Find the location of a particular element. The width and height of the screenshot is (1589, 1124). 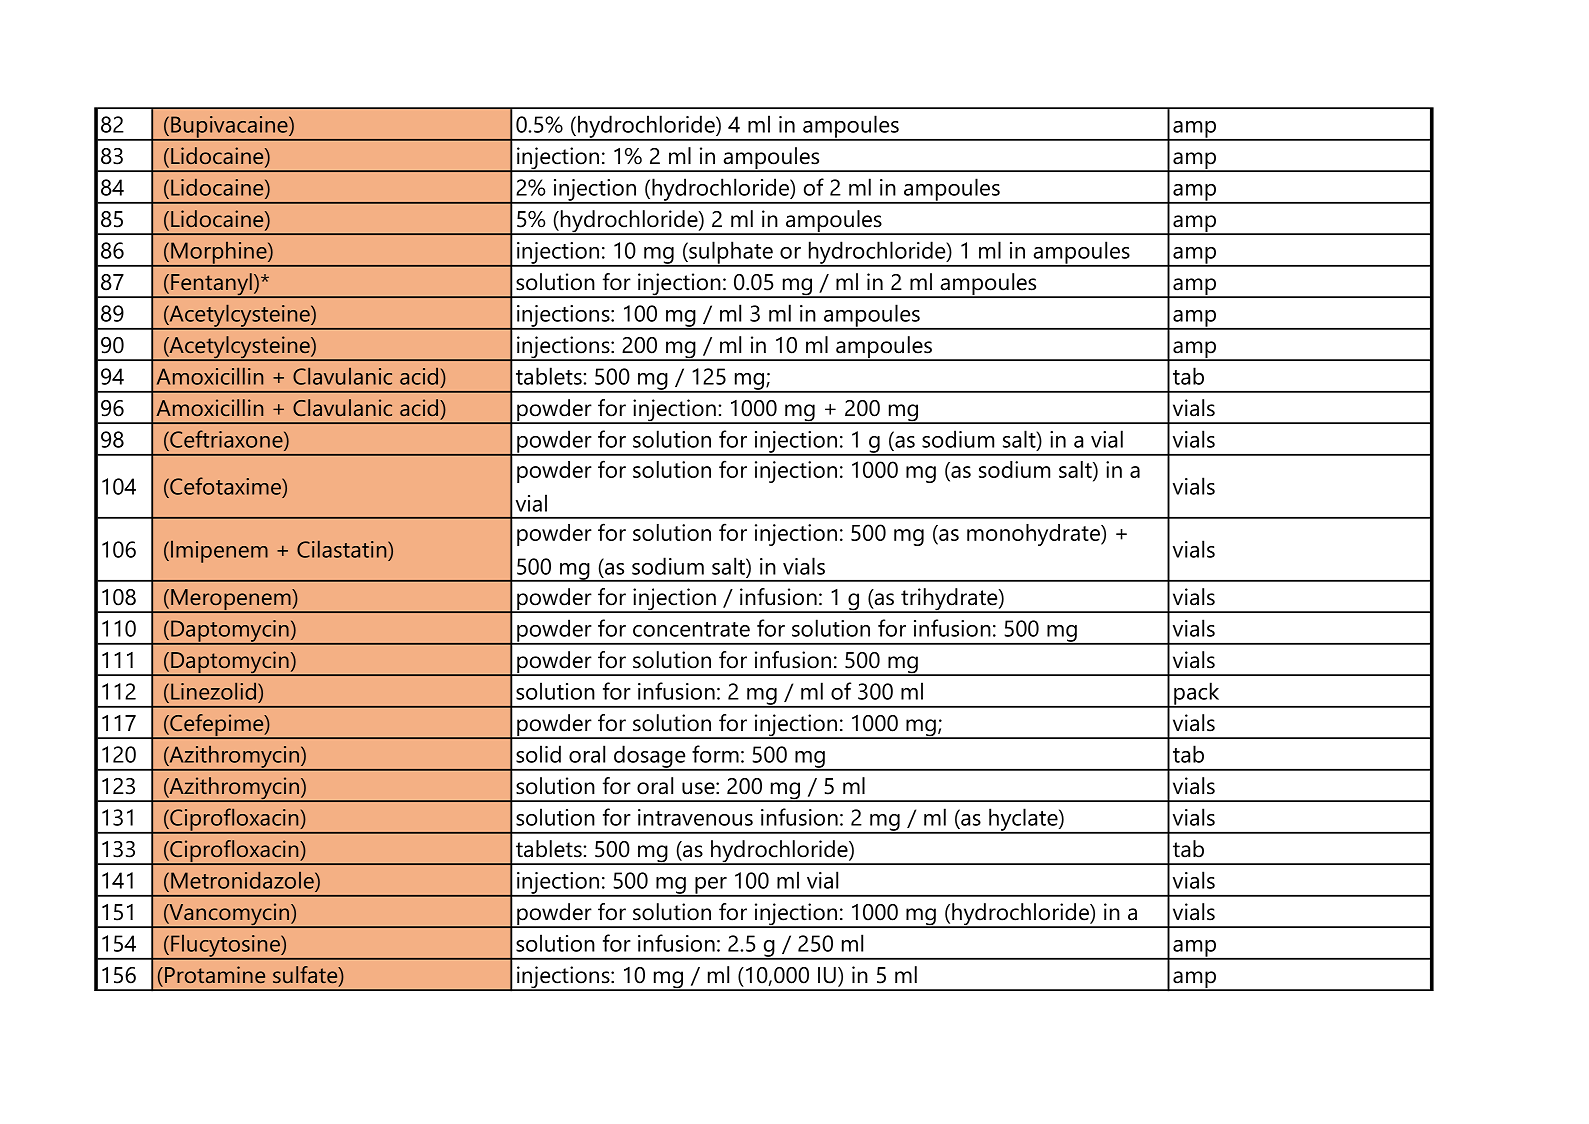

sulphate is located at coordinates (731, 253).
